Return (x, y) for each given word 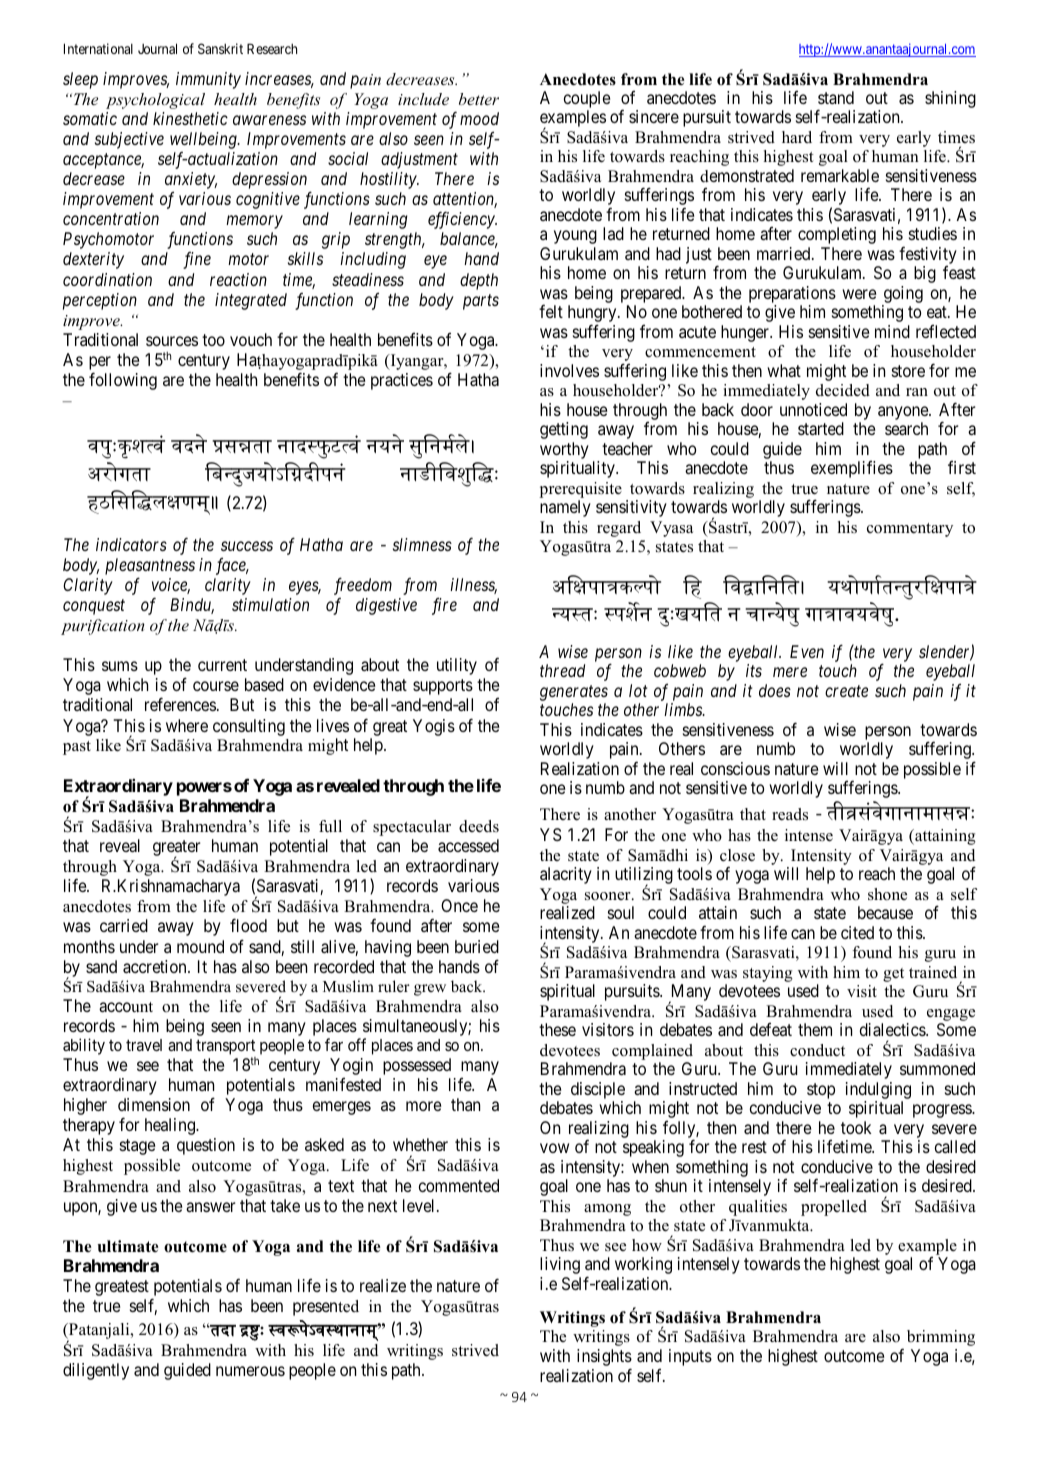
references (180, 704)
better (479, 99)
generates (574, 693)
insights (604, 1359)
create (846, 691)
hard (797, 137)
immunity (208, 80)
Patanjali (99, 1332)
